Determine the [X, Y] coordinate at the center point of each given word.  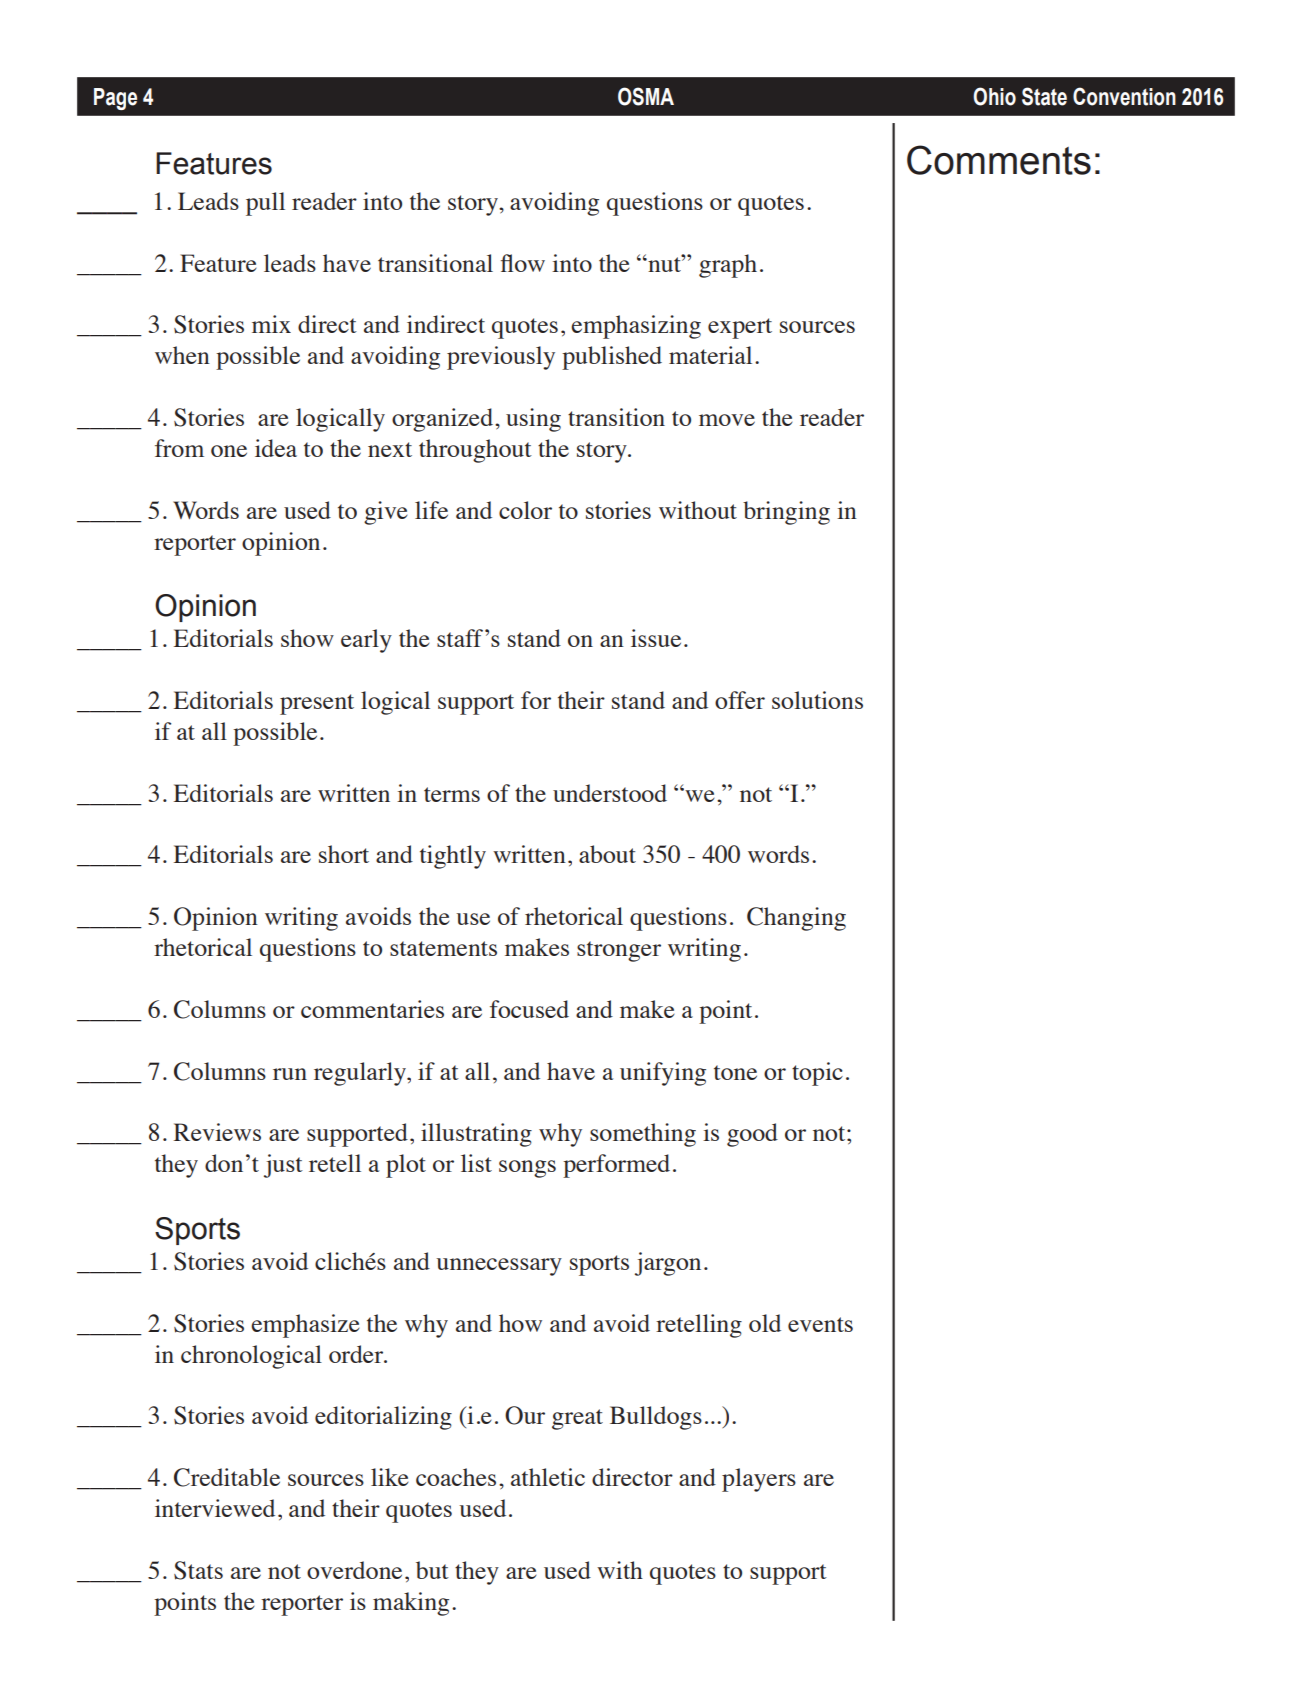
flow [523, 263]
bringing [786, 513]
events [820, 1324]
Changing [796, 919]
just [283, 1166]
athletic [548, 1477]
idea [276, 448]
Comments [999, 160]
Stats [198, 1570]
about [607, 854]
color [525, 510]
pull [265, 204]
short [344, 854]
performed [616, 1166]
